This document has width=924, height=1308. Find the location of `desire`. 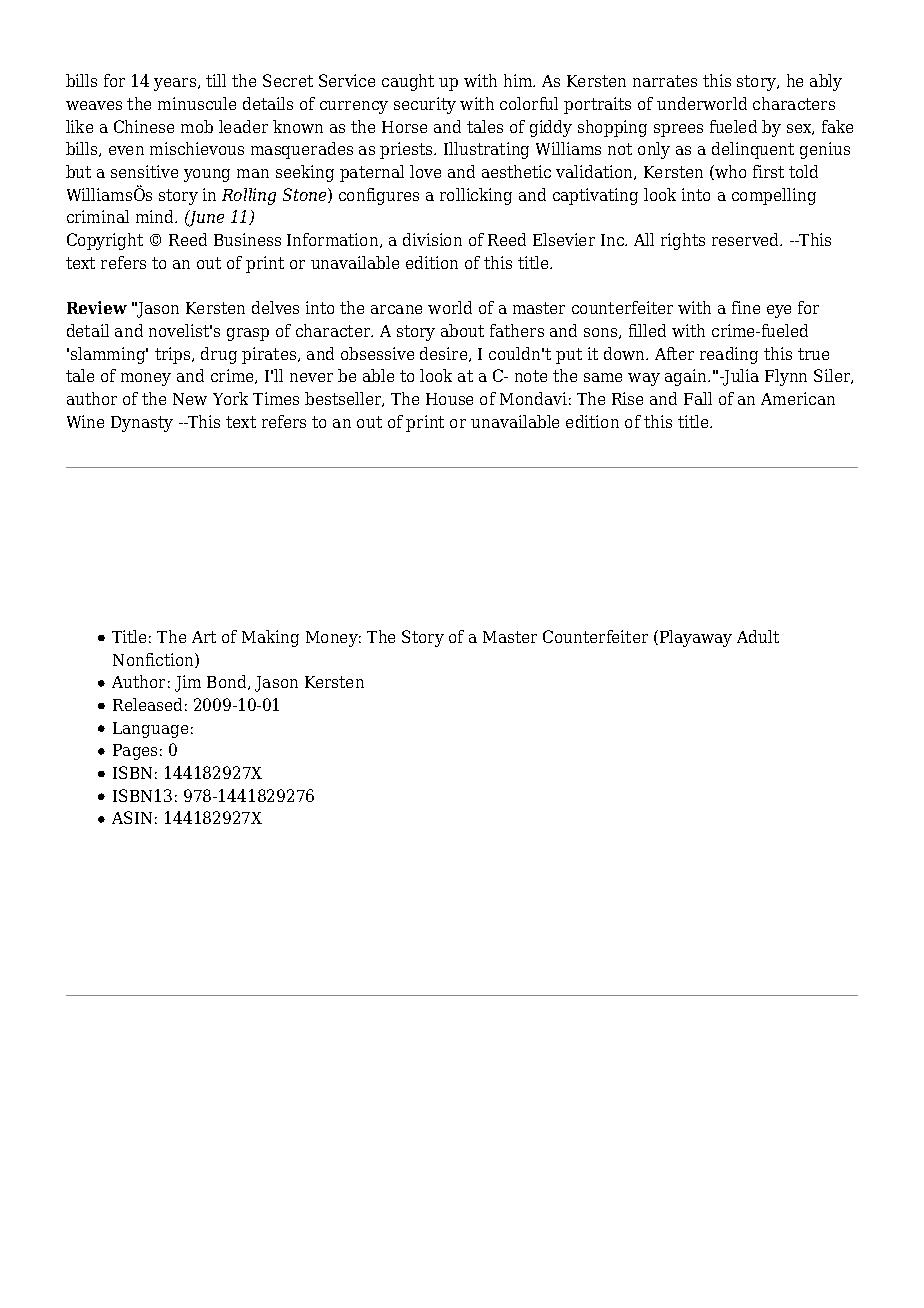

desire is located at coordinates (445, 354).
